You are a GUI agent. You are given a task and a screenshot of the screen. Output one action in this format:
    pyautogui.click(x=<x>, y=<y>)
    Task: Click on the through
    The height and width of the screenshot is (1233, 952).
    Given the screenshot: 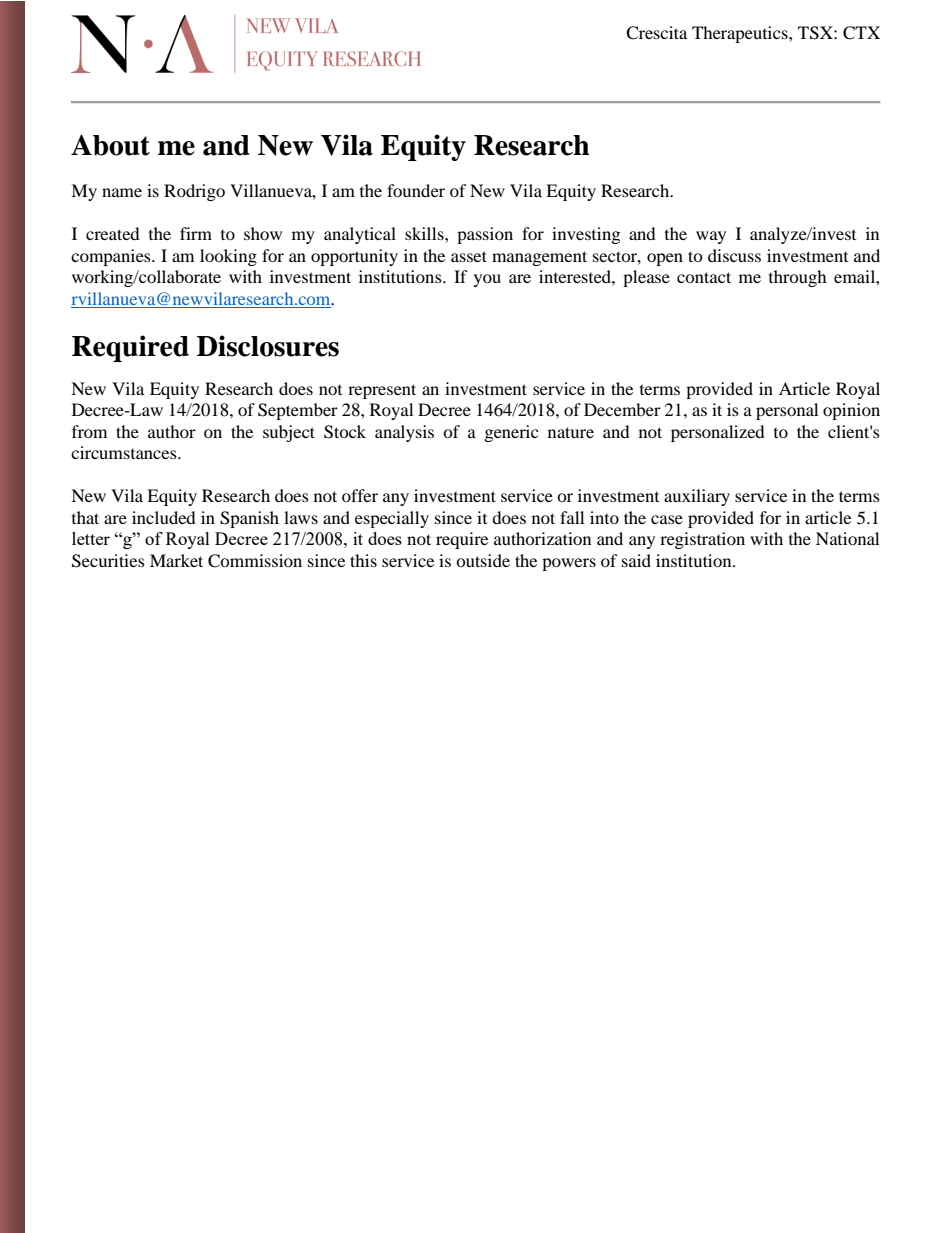 What is the action you would take?
    pyautogui.click(x=798, y=278)
